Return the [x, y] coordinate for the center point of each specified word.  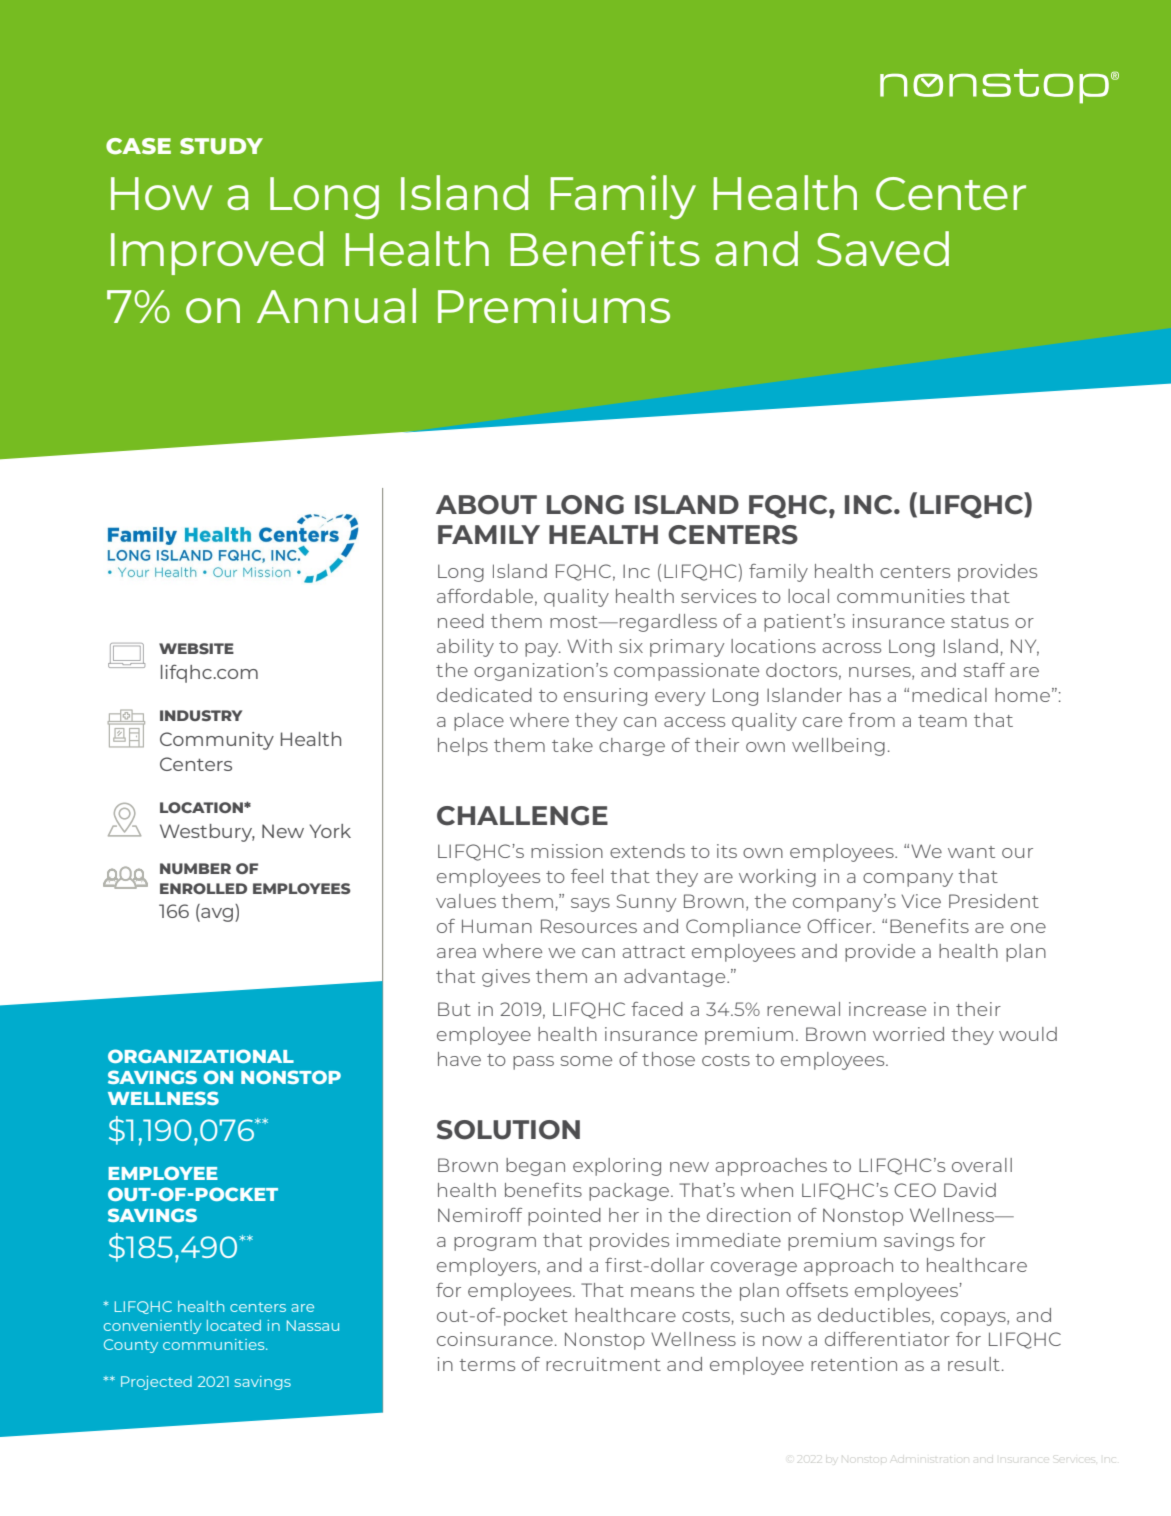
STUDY [221, 146]
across [852, 648]
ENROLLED [203, 888]
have [459, 1059]
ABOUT [486, 505]
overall [982, 1165]
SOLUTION [508, 1130]
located [234, 1325]
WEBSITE [196, 648]
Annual [336, 305]
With [589, 646]
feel [587, 876]
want [971, 852]
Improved [217, 253]
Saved [883, 248]
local [808, 596]
